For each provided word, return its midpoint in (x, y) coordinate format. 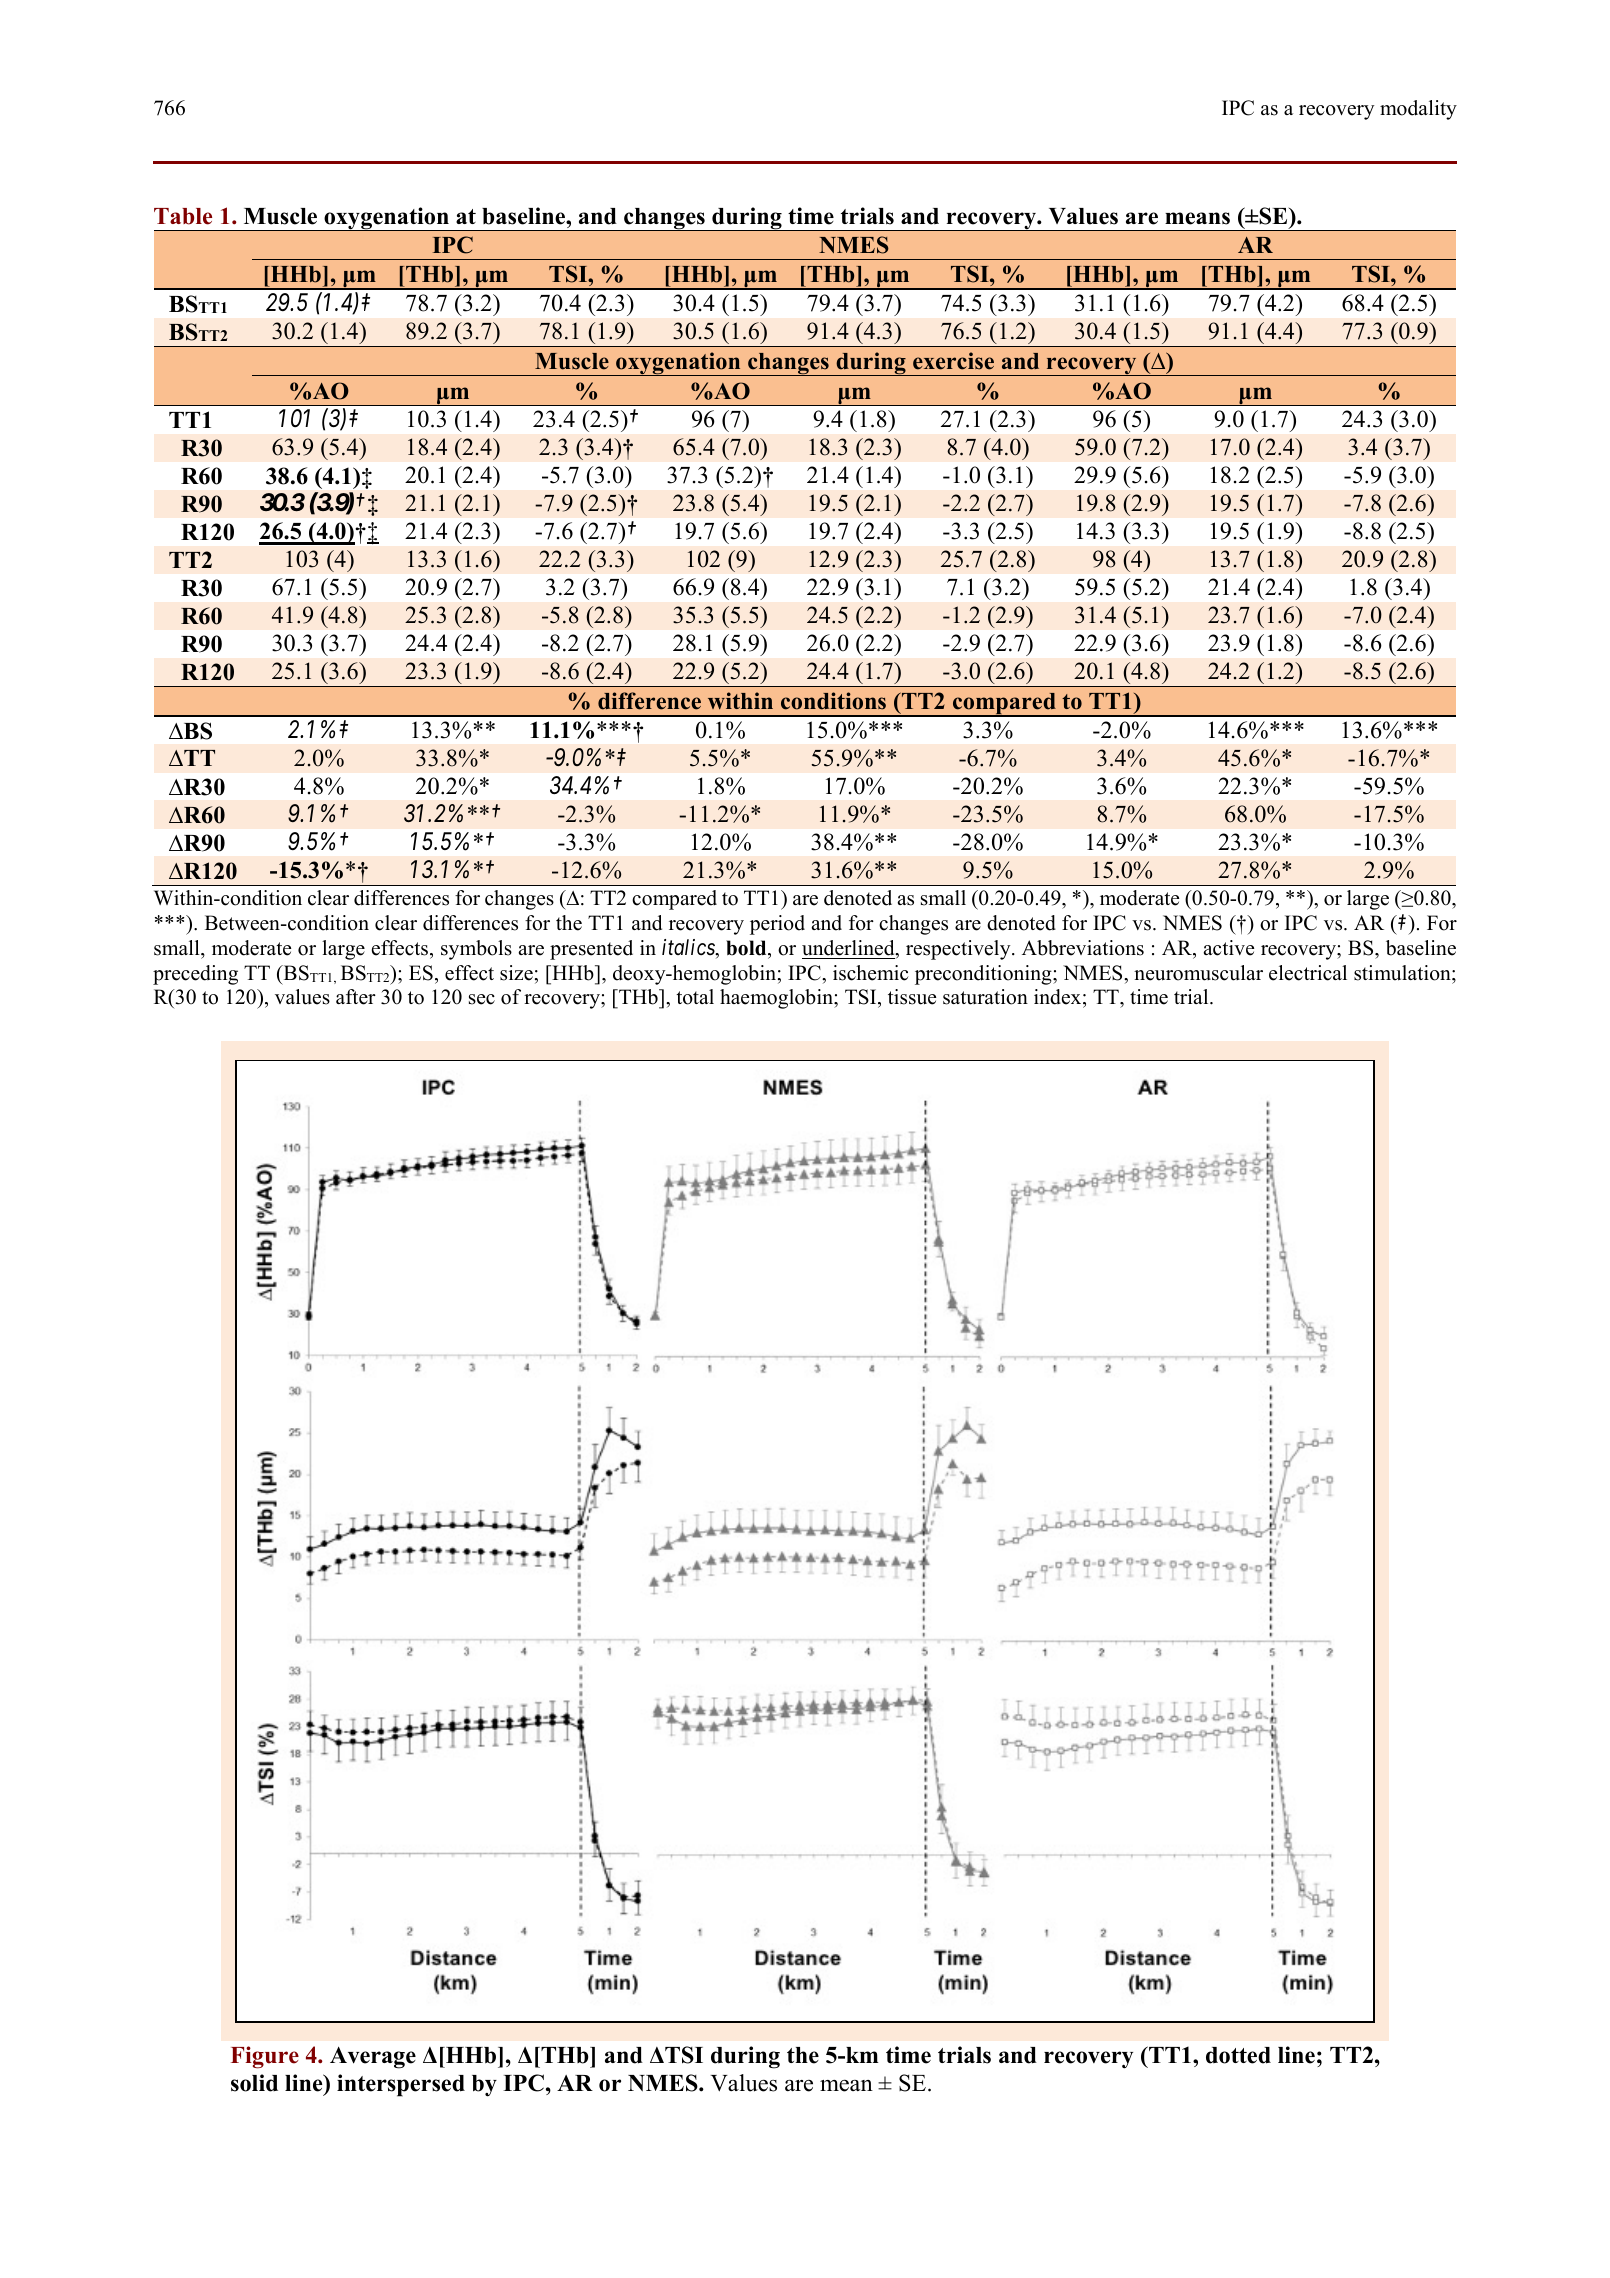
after (356, 997)
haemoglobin (777, 999)
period (777, 925)
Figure (265, 2057)
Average (373, 2058)
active (1228, 948)
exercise (953, 361)
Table (183, 216)
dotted (1238, 2055)
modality (1418, 110)
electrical (1308, 973)
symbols (476, 950)
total (695, 997)
